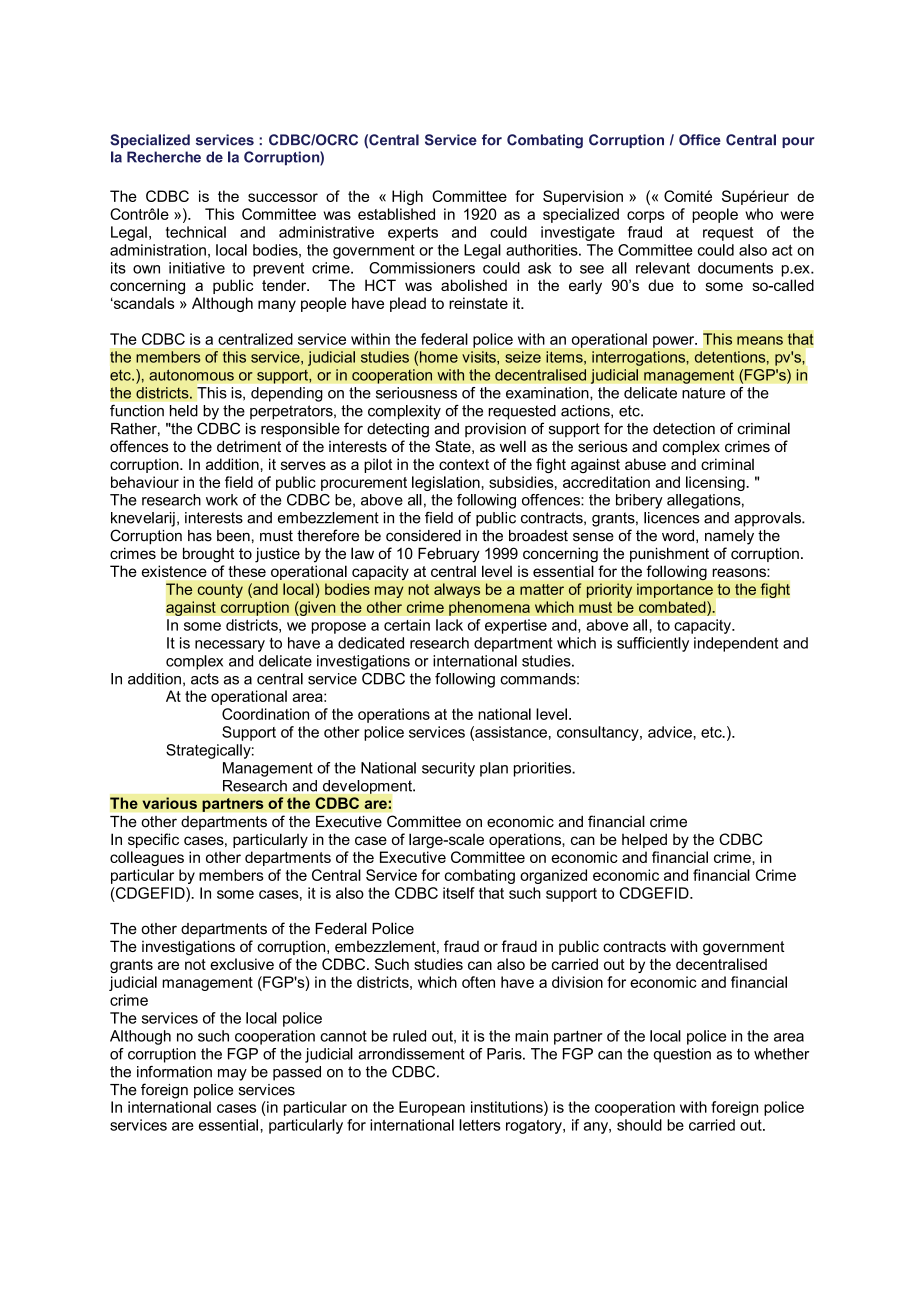 This screenshot has width=924, height=1308. Describe the element at coordinates (716, 483) in the screenshot. I see `licensing` at that location.
